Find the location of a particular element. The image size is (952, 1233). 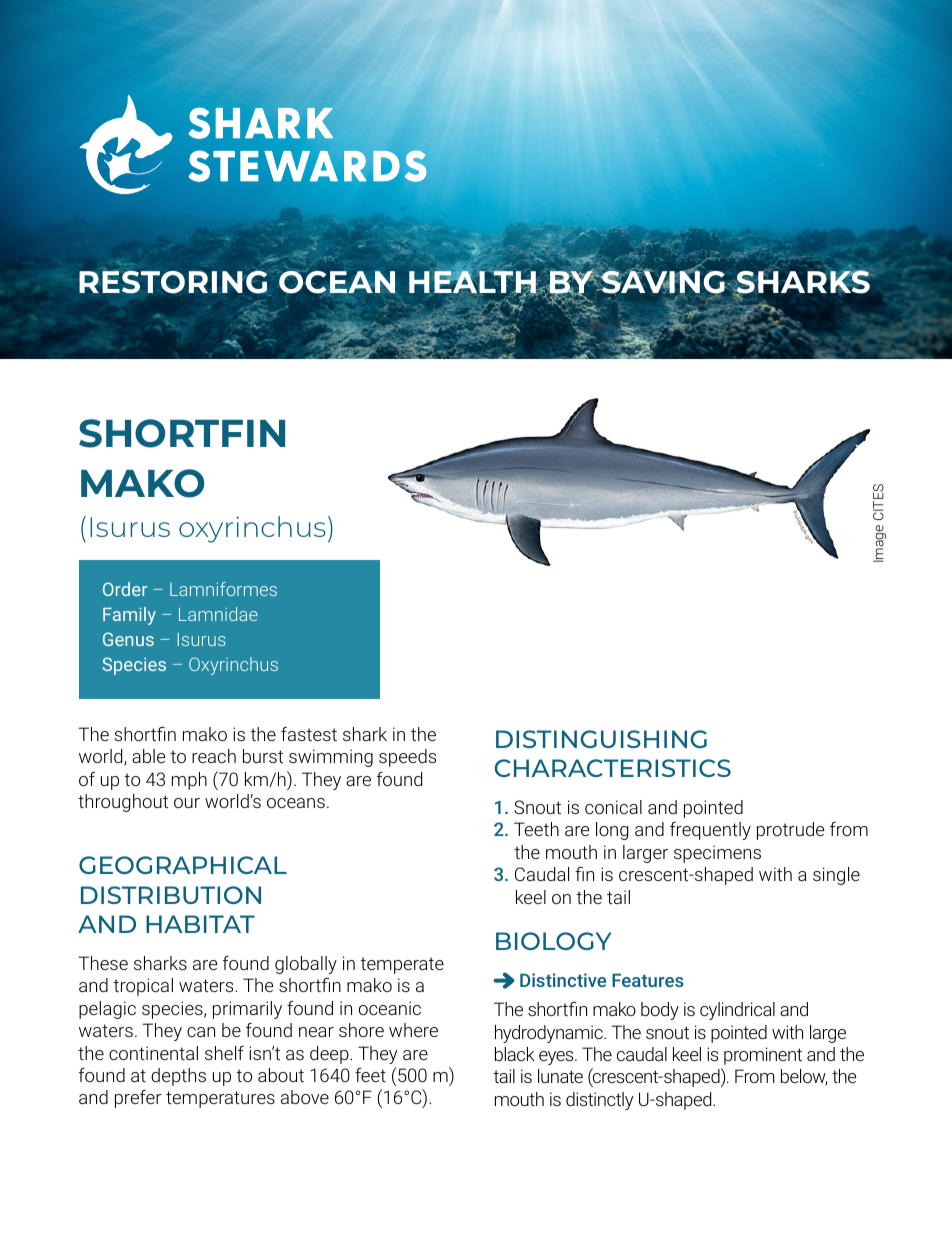

HEALTH is located at coordinates (473, 283).
